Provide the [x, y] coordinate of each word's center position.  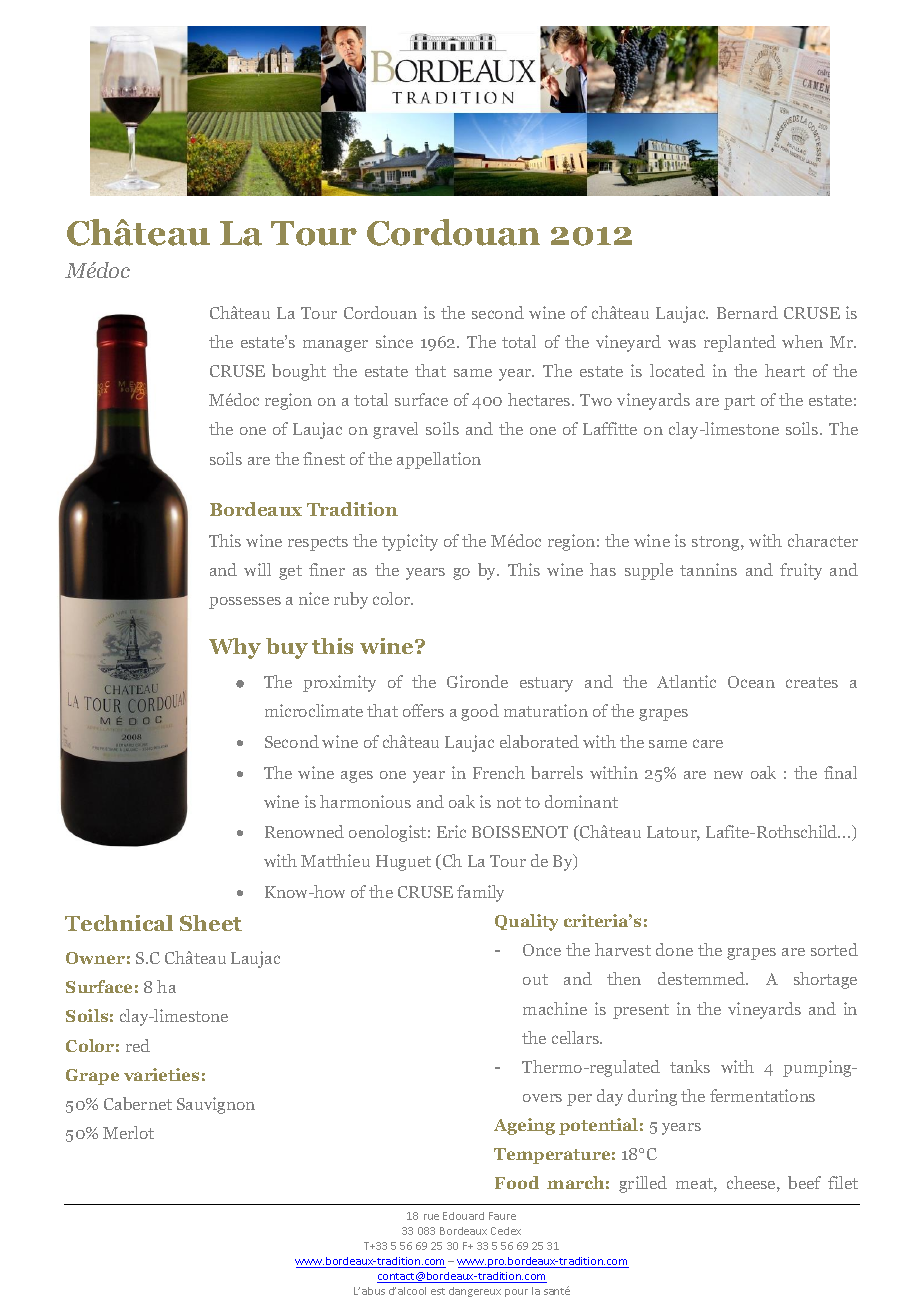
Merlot [128, 1132]
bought [299, 372]
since [394, 341]
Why [235, 648]
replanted [740, 343]
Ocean [751, 682]
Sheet [211, 923]
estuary [546, 684]
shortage [825, 980]
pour [516, 1293]
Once [542, 950]
